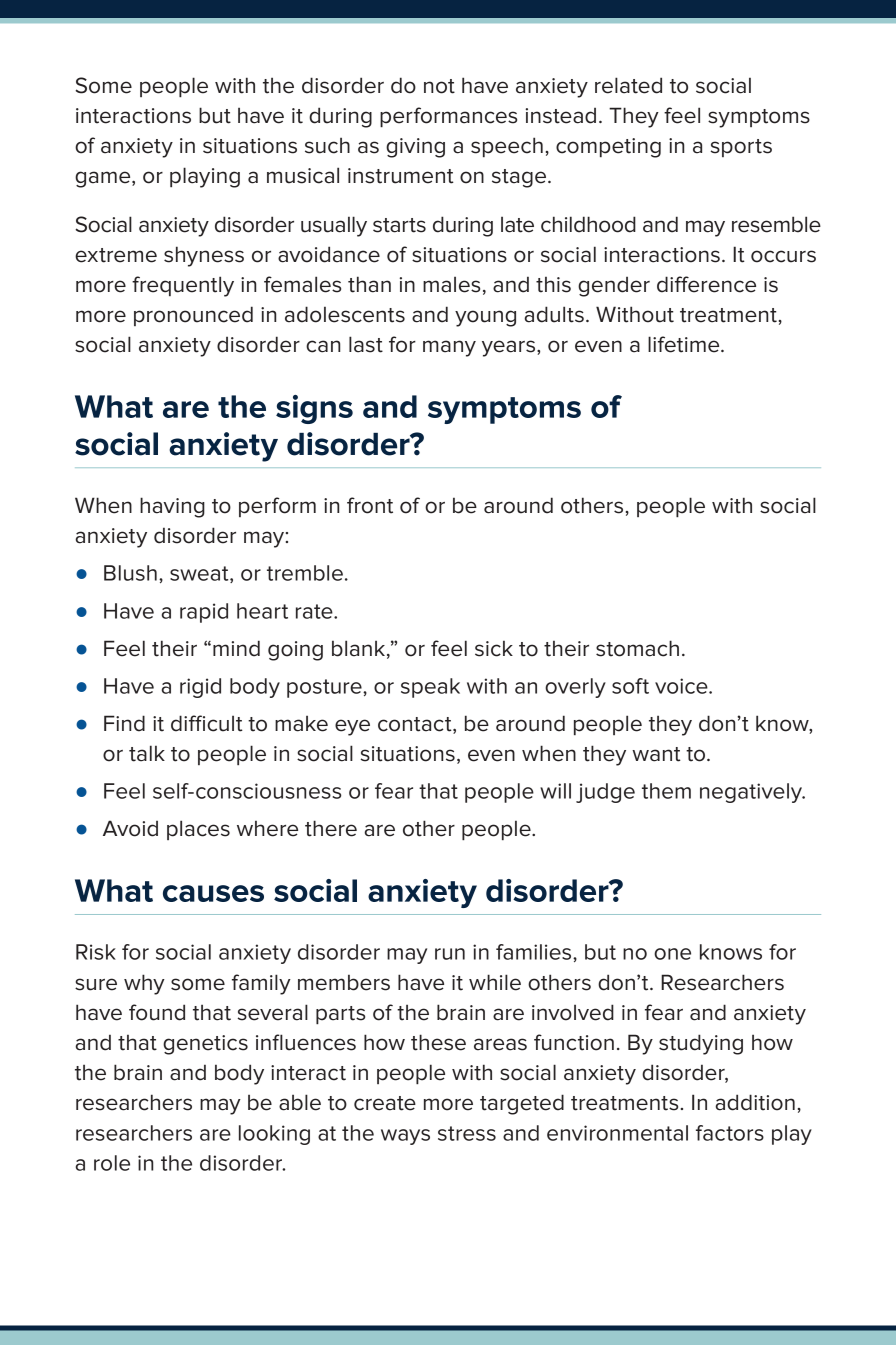 This screenshot has width=896, height=1345. What do you see at coordinates (198, 830) in the screenshot?
I see `places` at bounding box center [198, 830].
